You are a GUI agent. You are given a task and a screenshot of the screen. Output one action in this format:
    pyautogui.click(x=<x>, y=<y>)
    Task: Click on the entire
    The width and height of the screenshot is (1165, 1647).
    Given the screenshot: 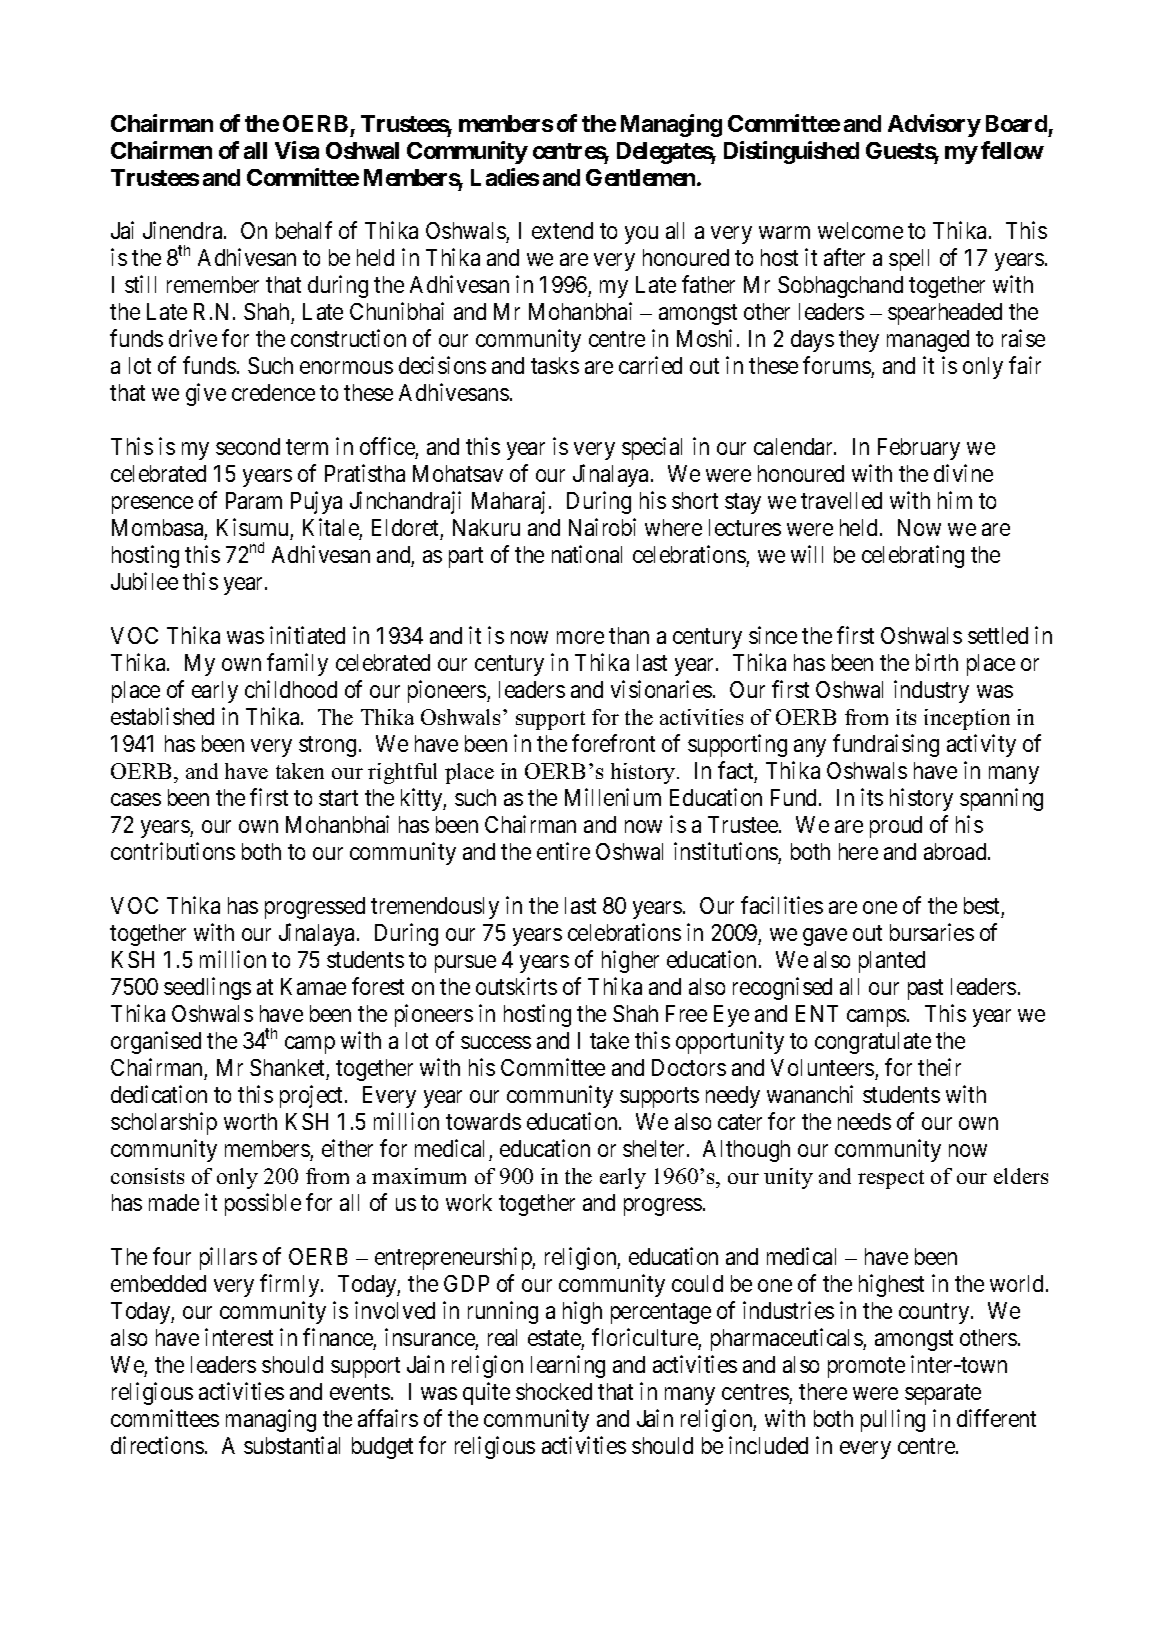 What is the action you would take?
    pyautogui.click(x=563, y=851)
